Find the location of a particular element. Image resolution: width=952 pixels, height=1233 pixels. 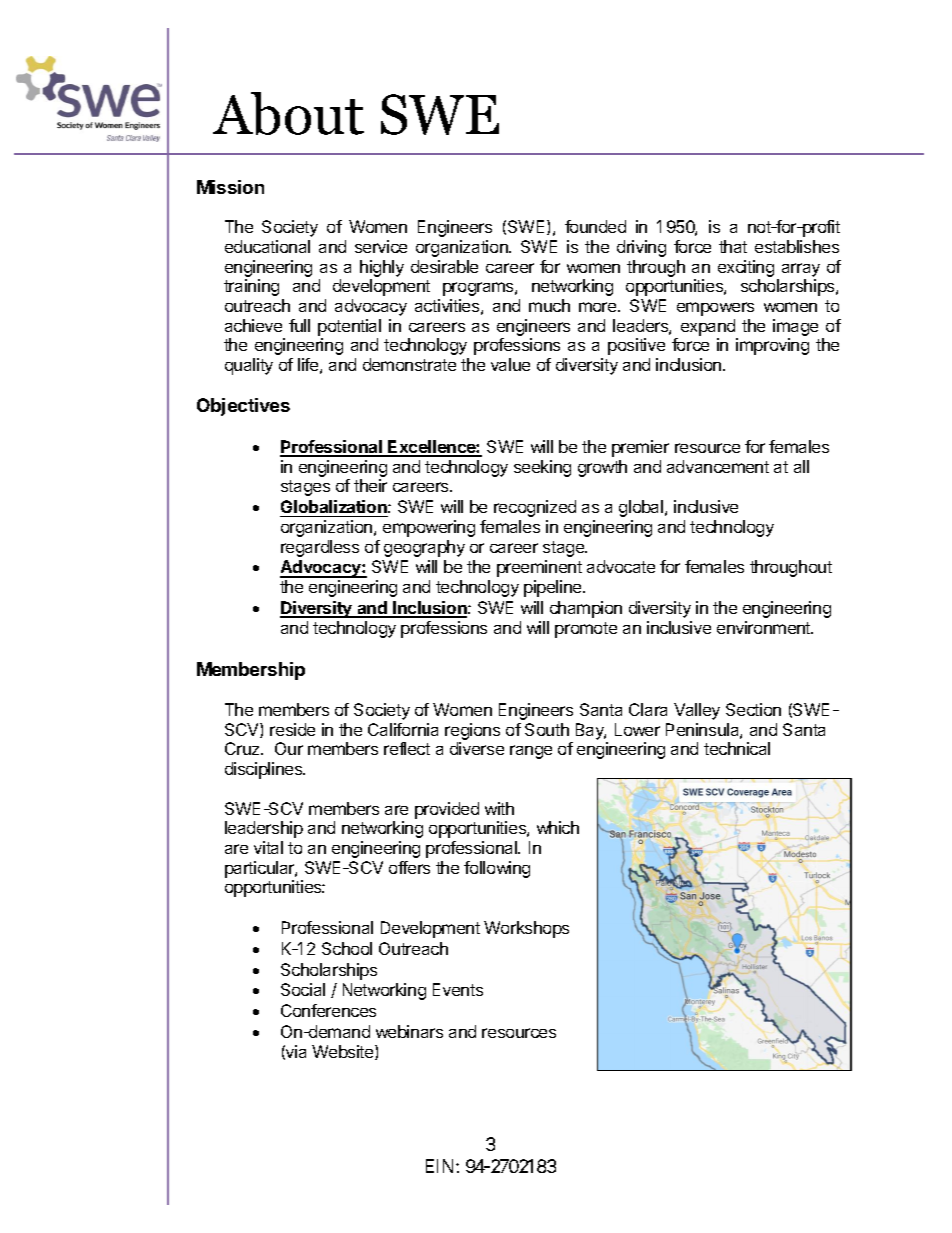

About is located at coordinates (288, 113).
